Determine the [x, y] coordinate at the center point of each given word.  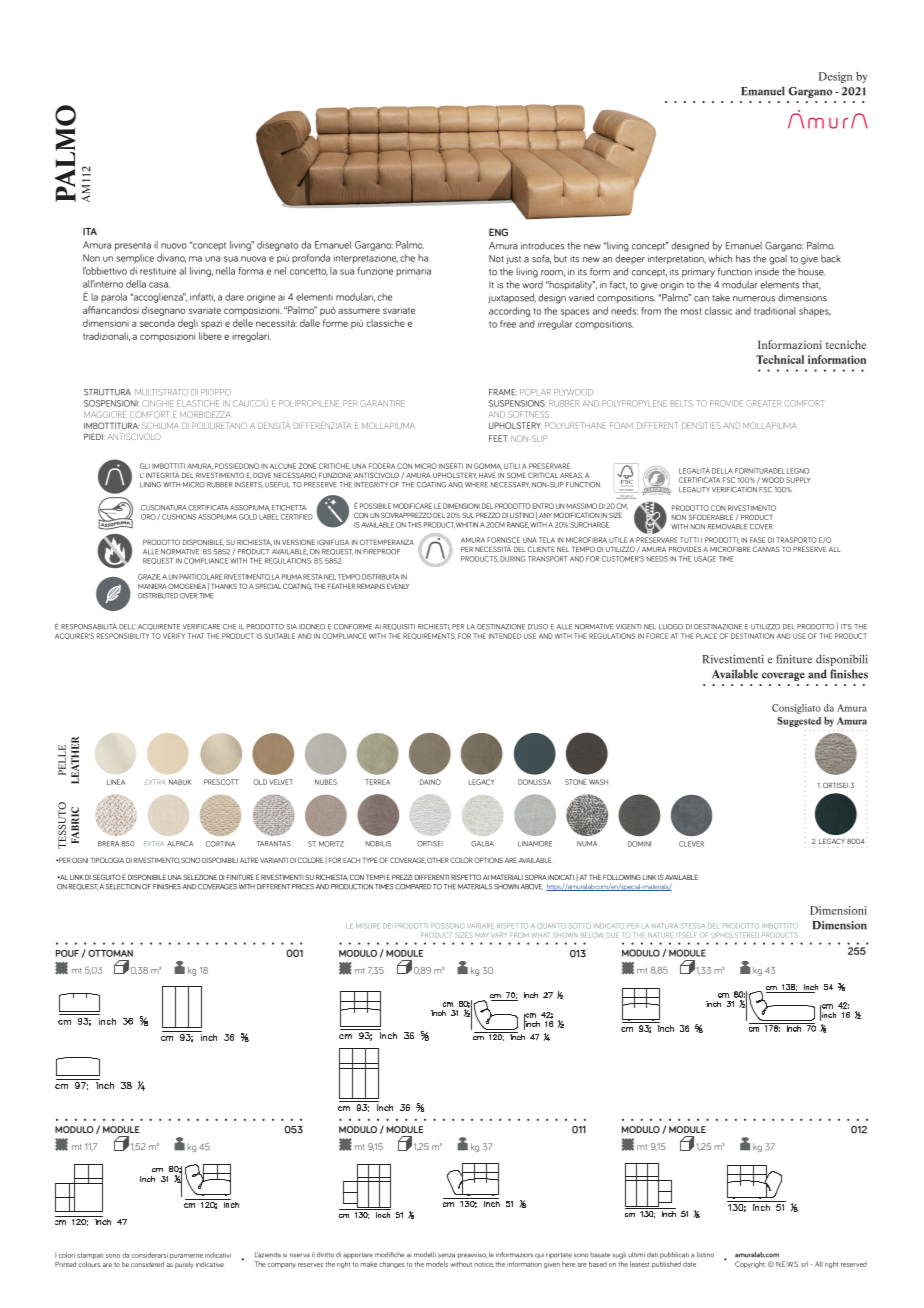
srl [804, 1264]
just [513, 259]
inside [767, 271]
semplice [135, 259]
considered [147, 1264]
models [437, 1264]
